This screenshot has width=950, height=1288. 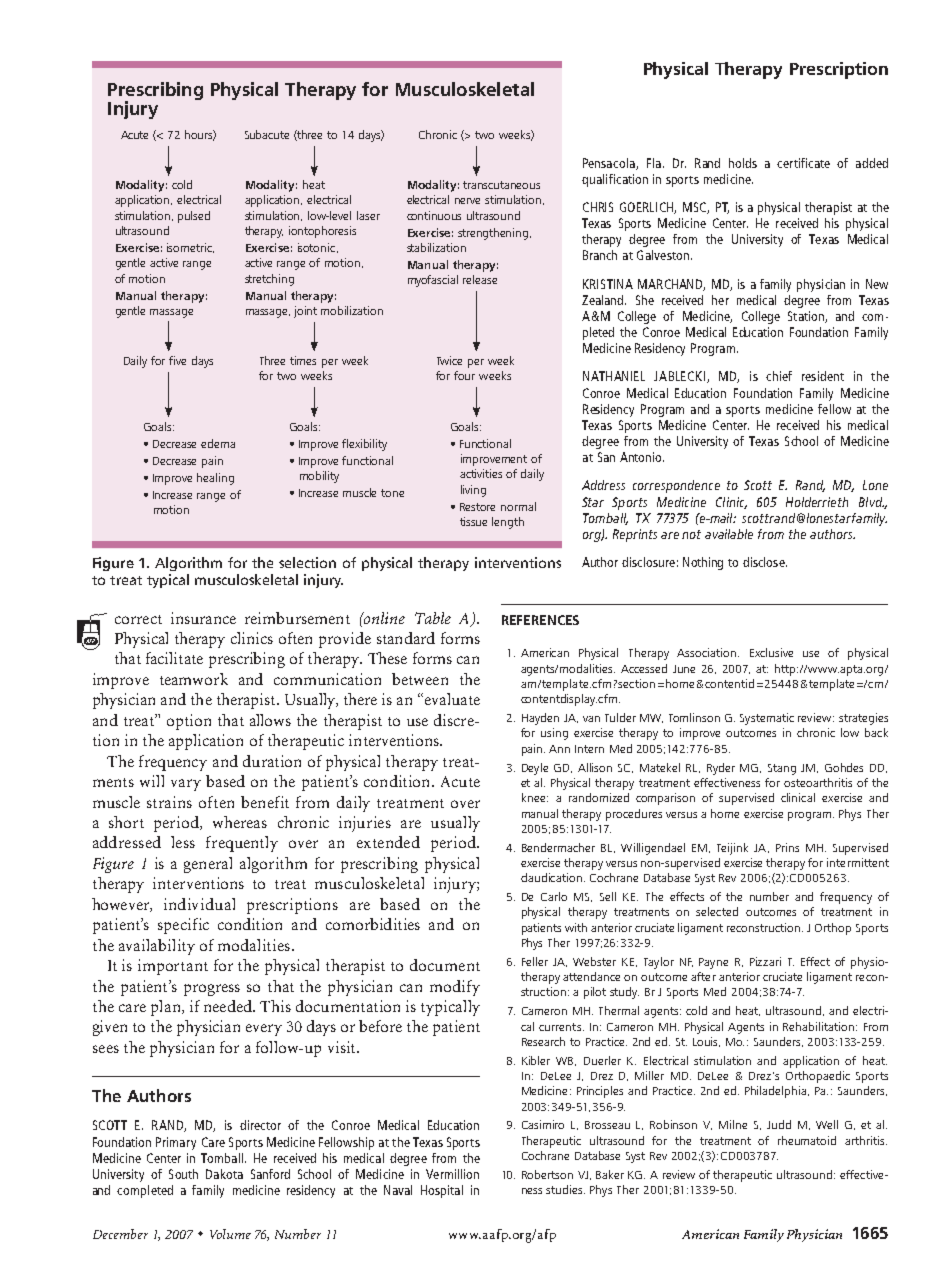 What do you see at coordinates (803, 163) in the screenshot?
I see `certificate` at bounding box center [803, 163].
